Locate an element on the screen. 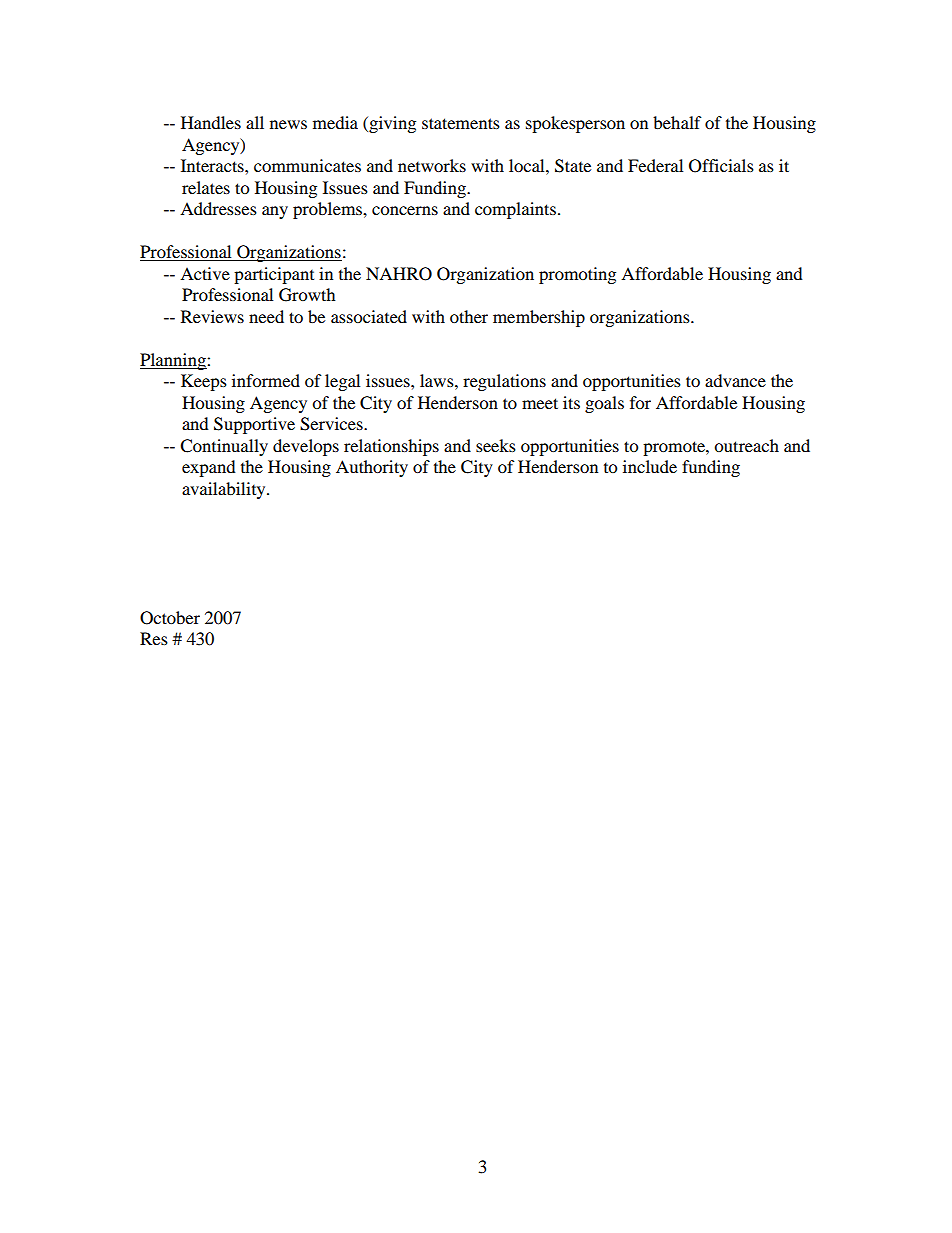 The width and height of the screenshot is (952, 1233). include is located at coordinates (650, 466).
